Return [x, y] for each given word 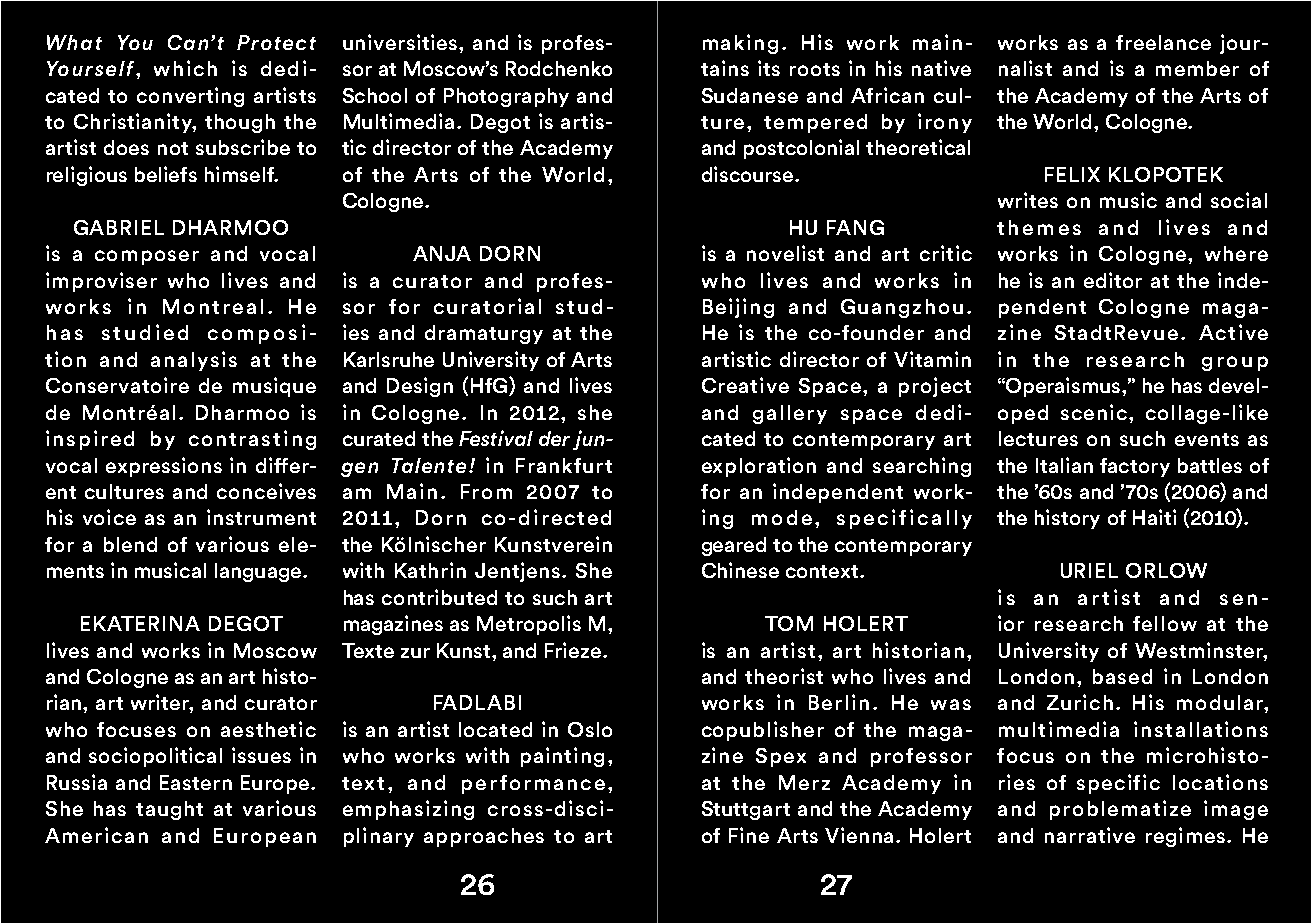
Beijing [738, 308]
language [259, 572]
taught [169, 810]
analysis [194, 361]
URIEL [1089, 570]
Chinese [740, 570]
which [185, 68]
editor [1113, 280]
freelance [1163, 42]
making [740, 44]
